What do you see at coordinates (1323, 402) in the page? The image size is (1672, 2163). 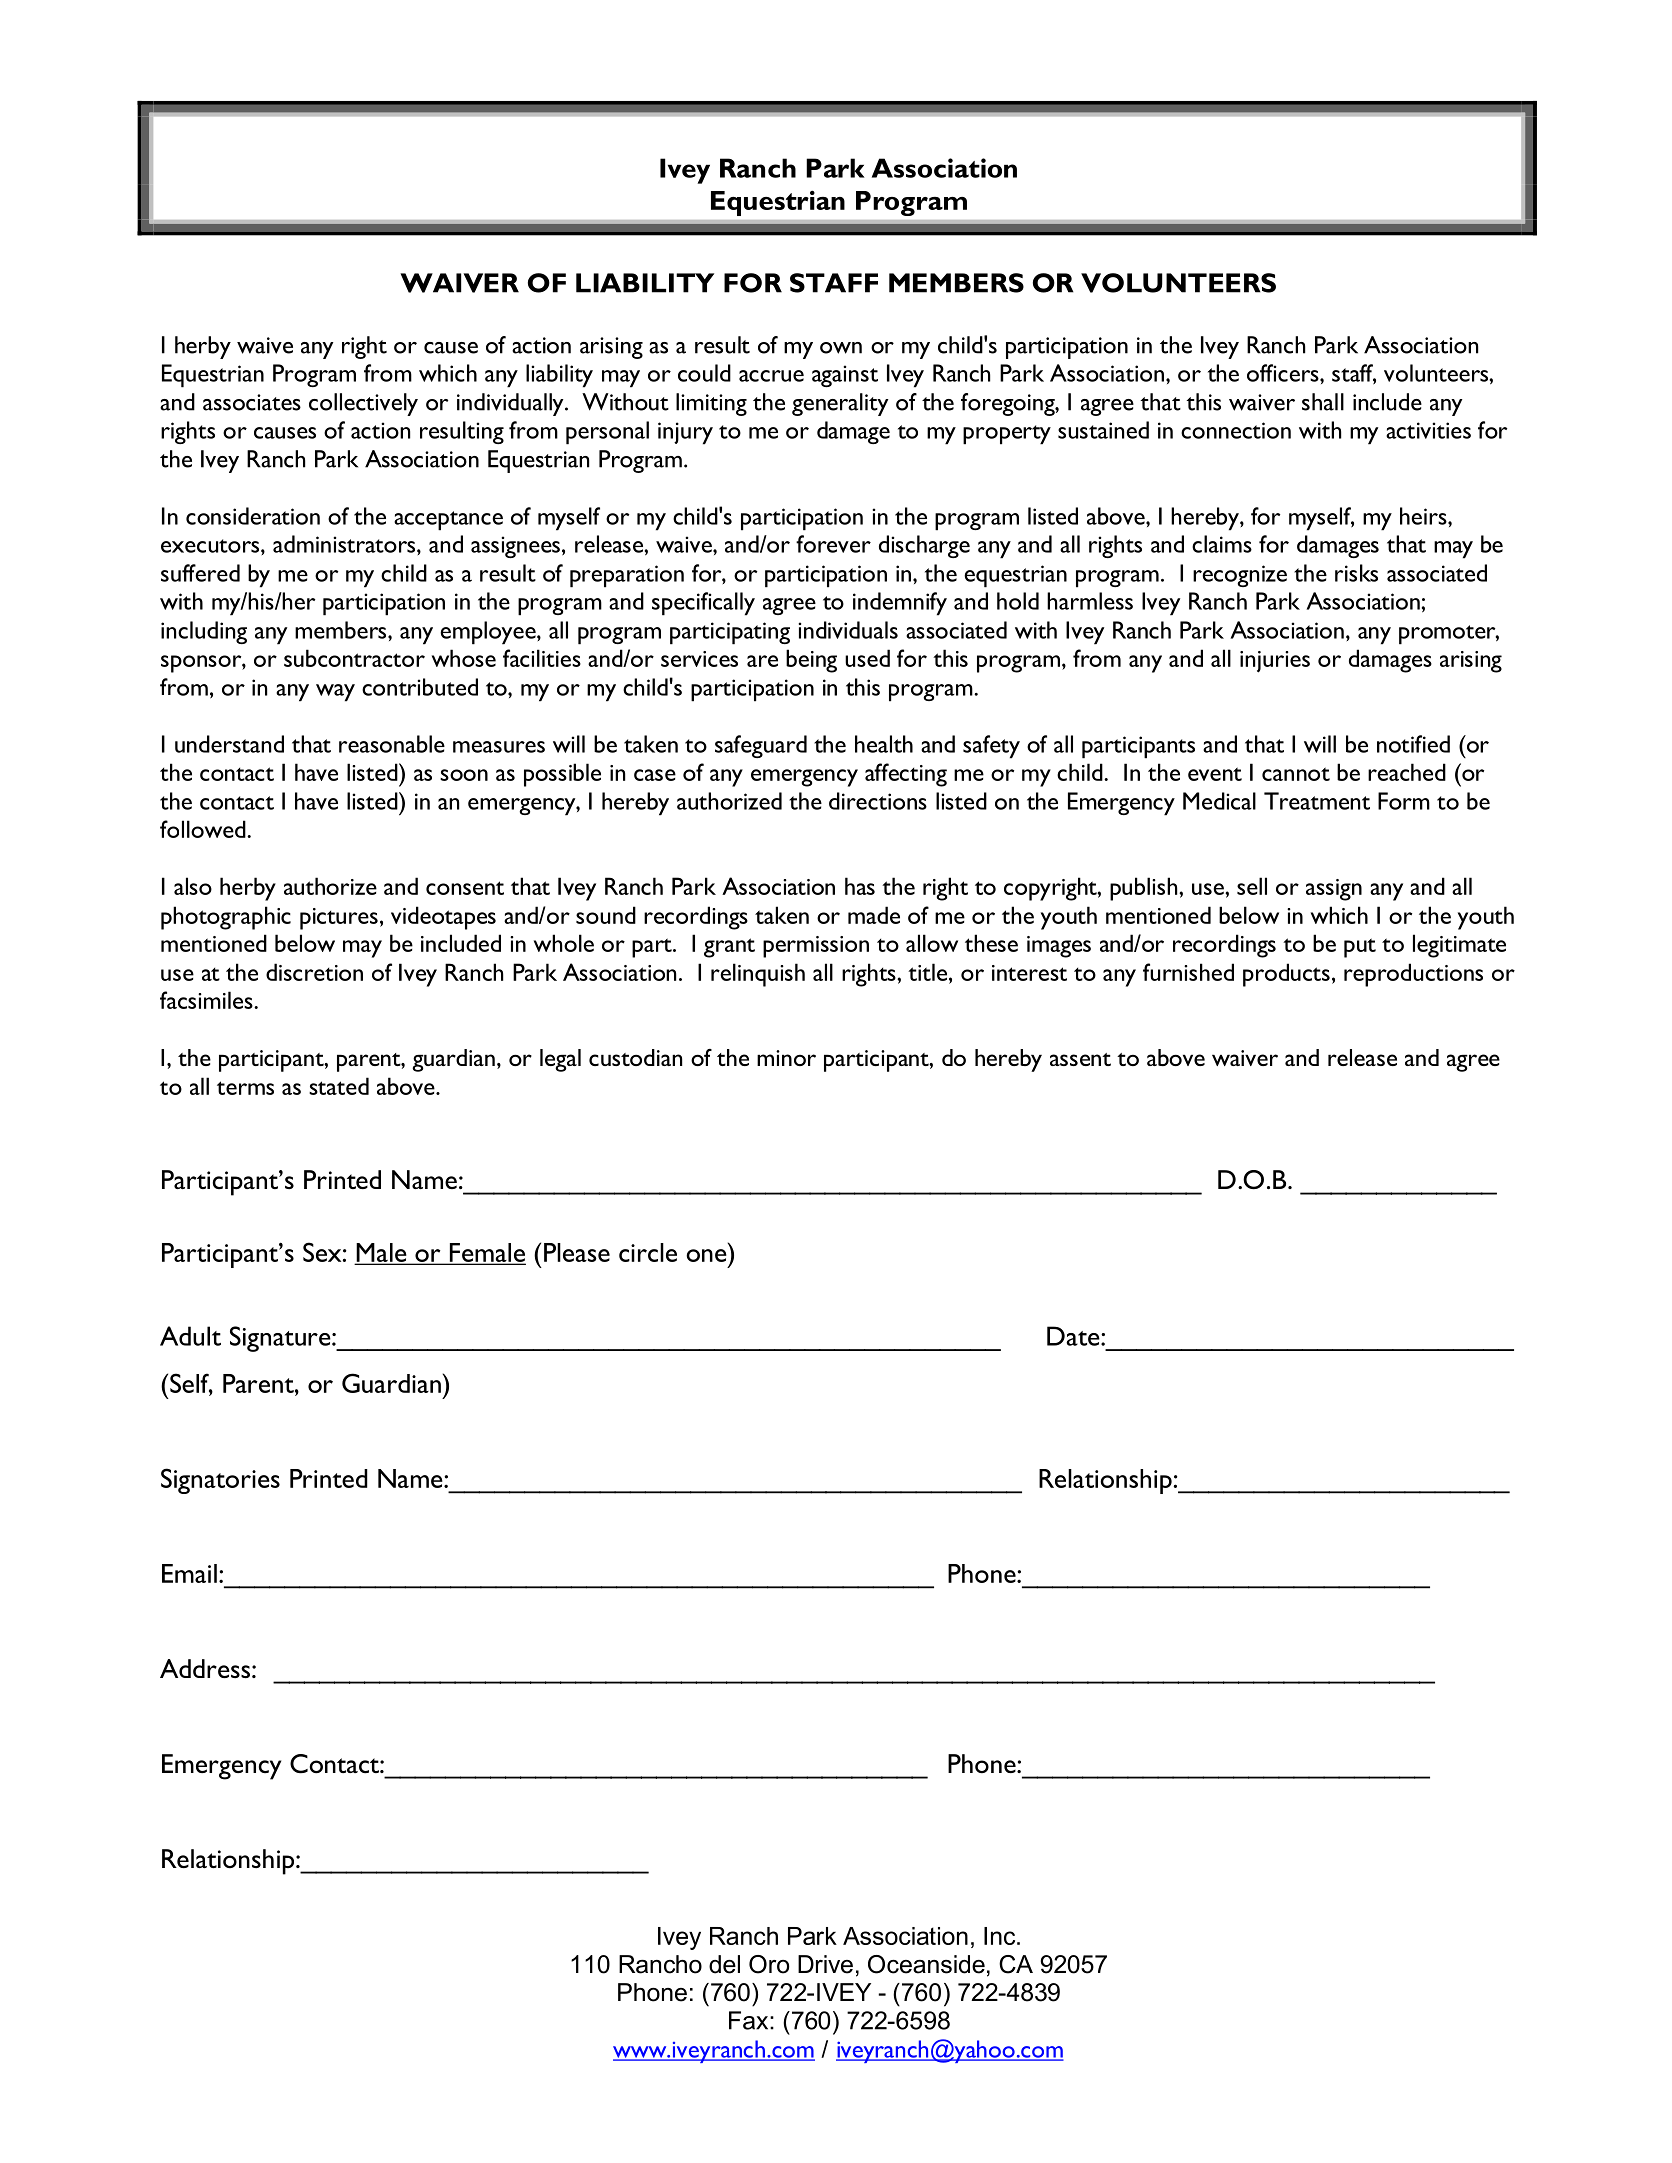 I see `shall` at bounding box center [1323, 402].
